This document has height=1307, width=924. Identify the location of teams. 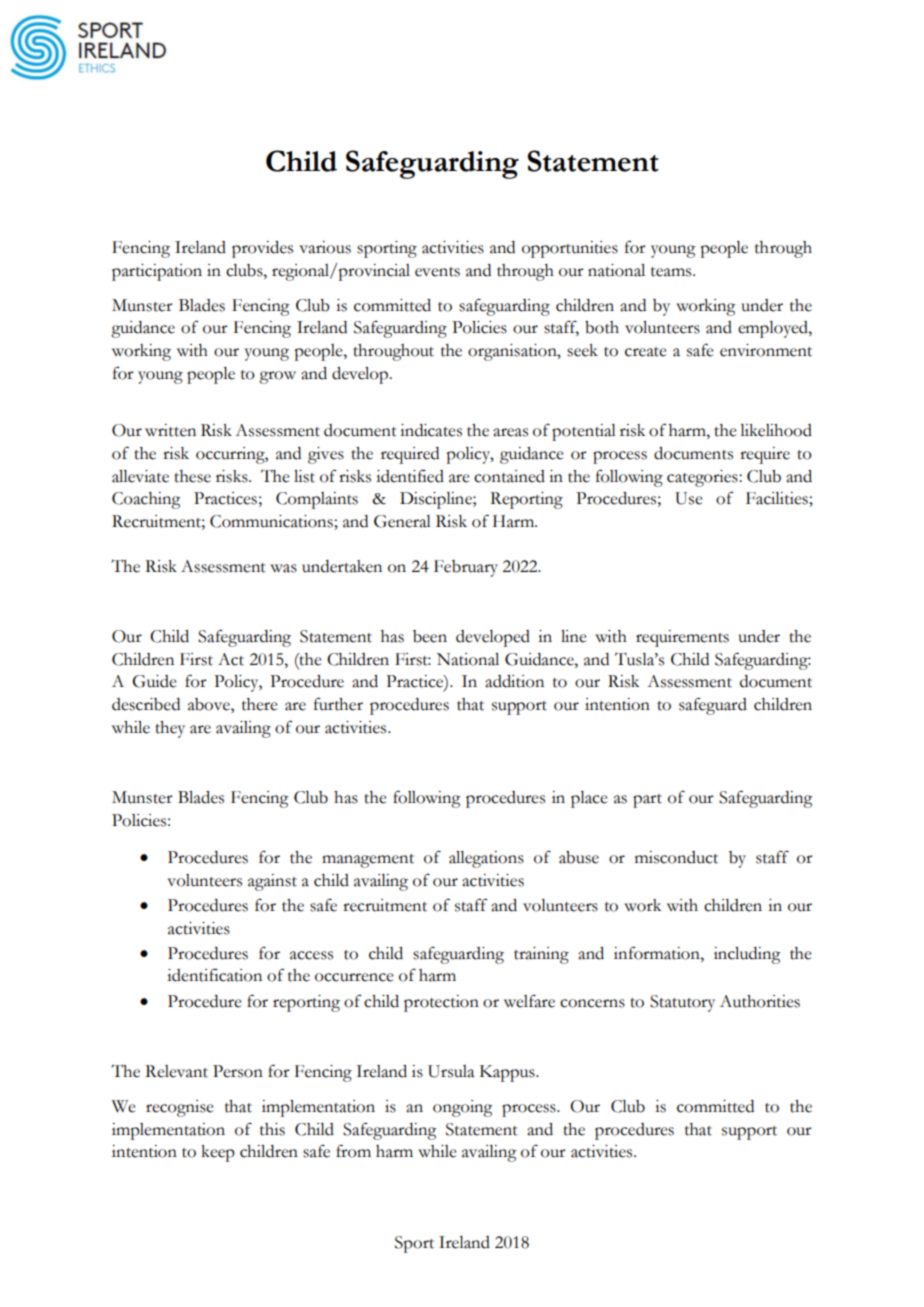
(672, 272).
